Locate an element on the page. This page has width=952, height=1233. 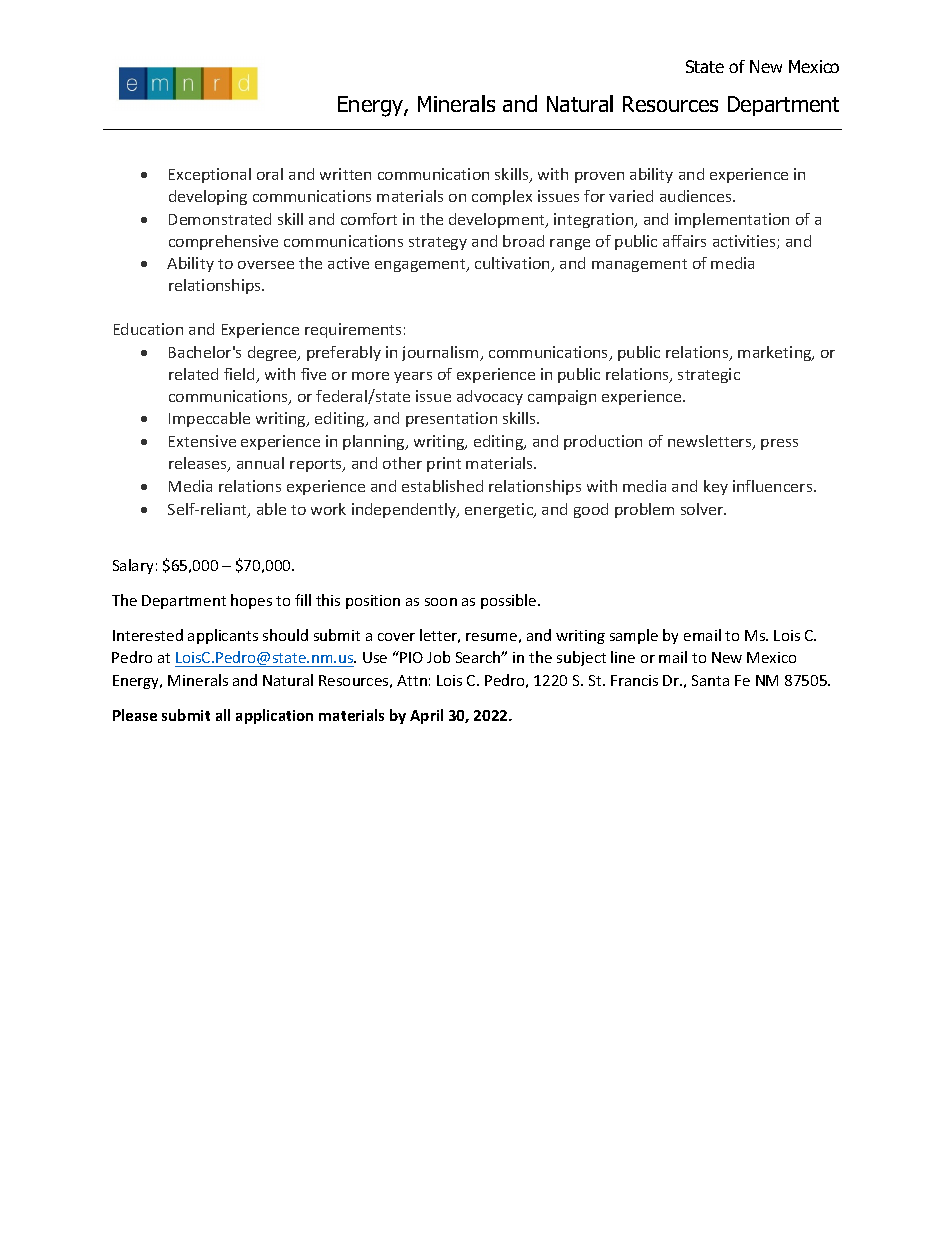
developing is located at coordinates (208, 197).
